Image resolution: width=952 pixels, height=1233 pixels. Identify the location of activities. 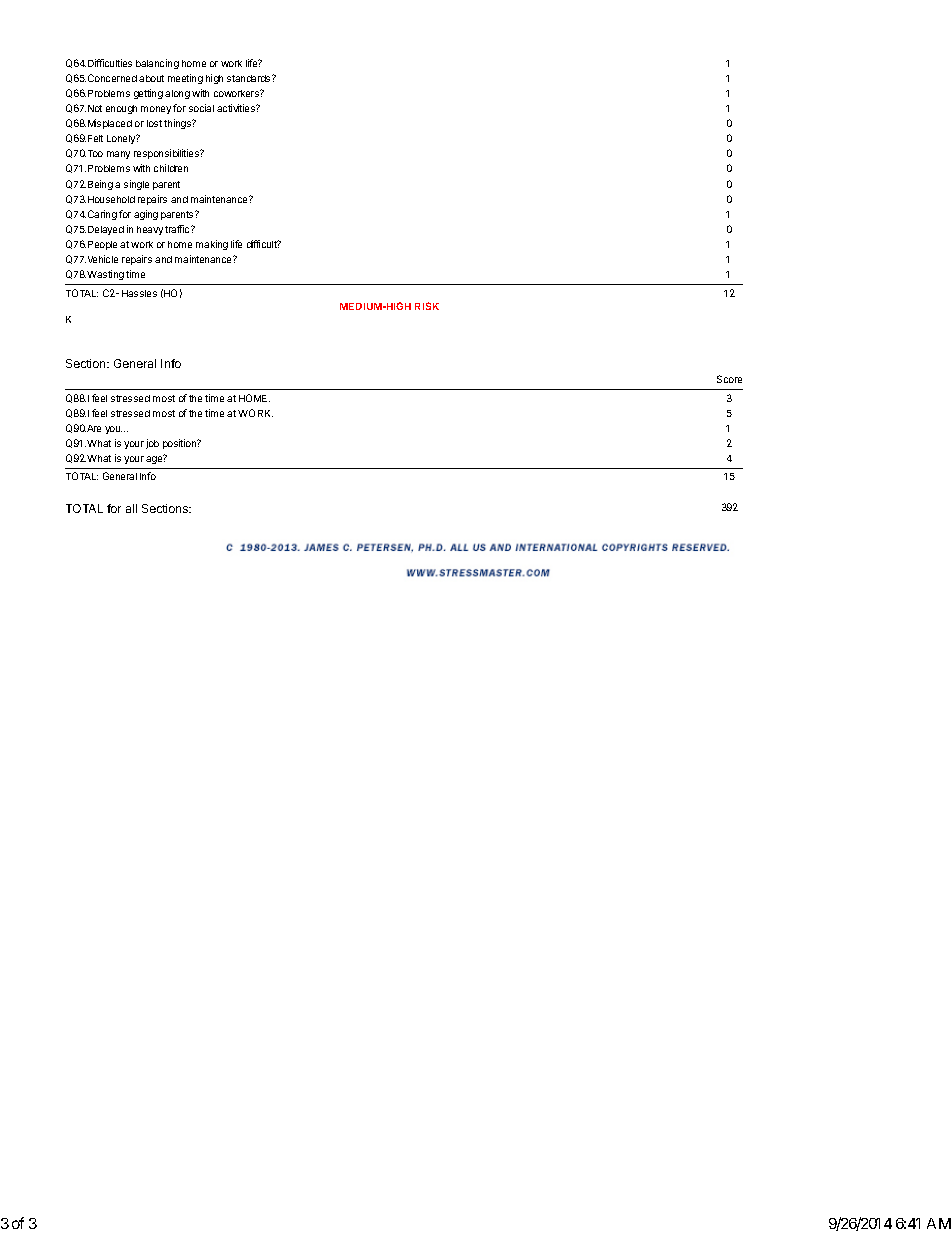
(237, 108).
